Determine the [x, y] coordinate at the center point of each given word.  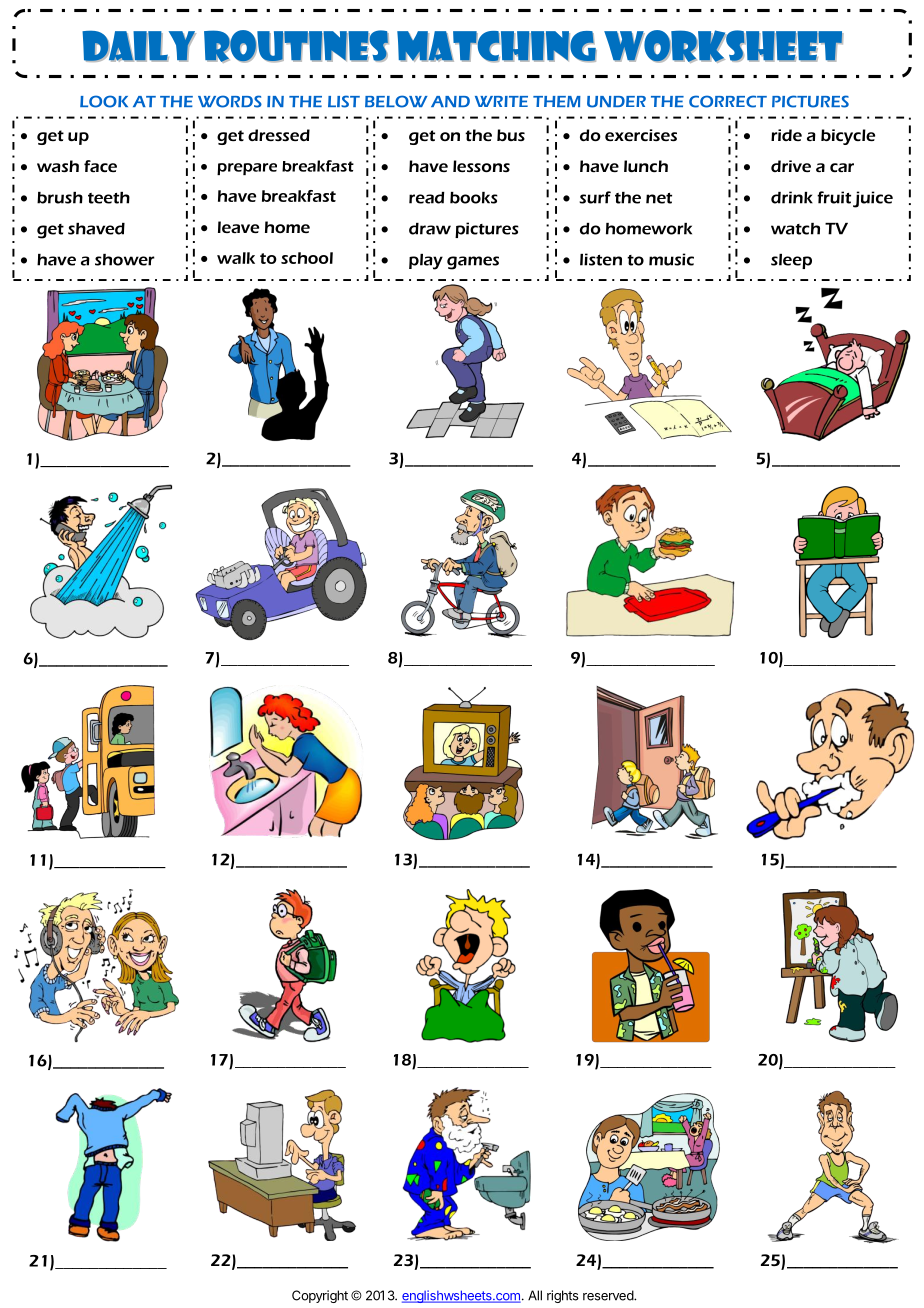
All [535, 1295]
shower [125, 260]
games [473, 263]
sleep [791, 261]
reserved [609, 1295]
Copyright [320, 1296]
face [100, 166]
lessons [481, 166]
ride [786, 135]
